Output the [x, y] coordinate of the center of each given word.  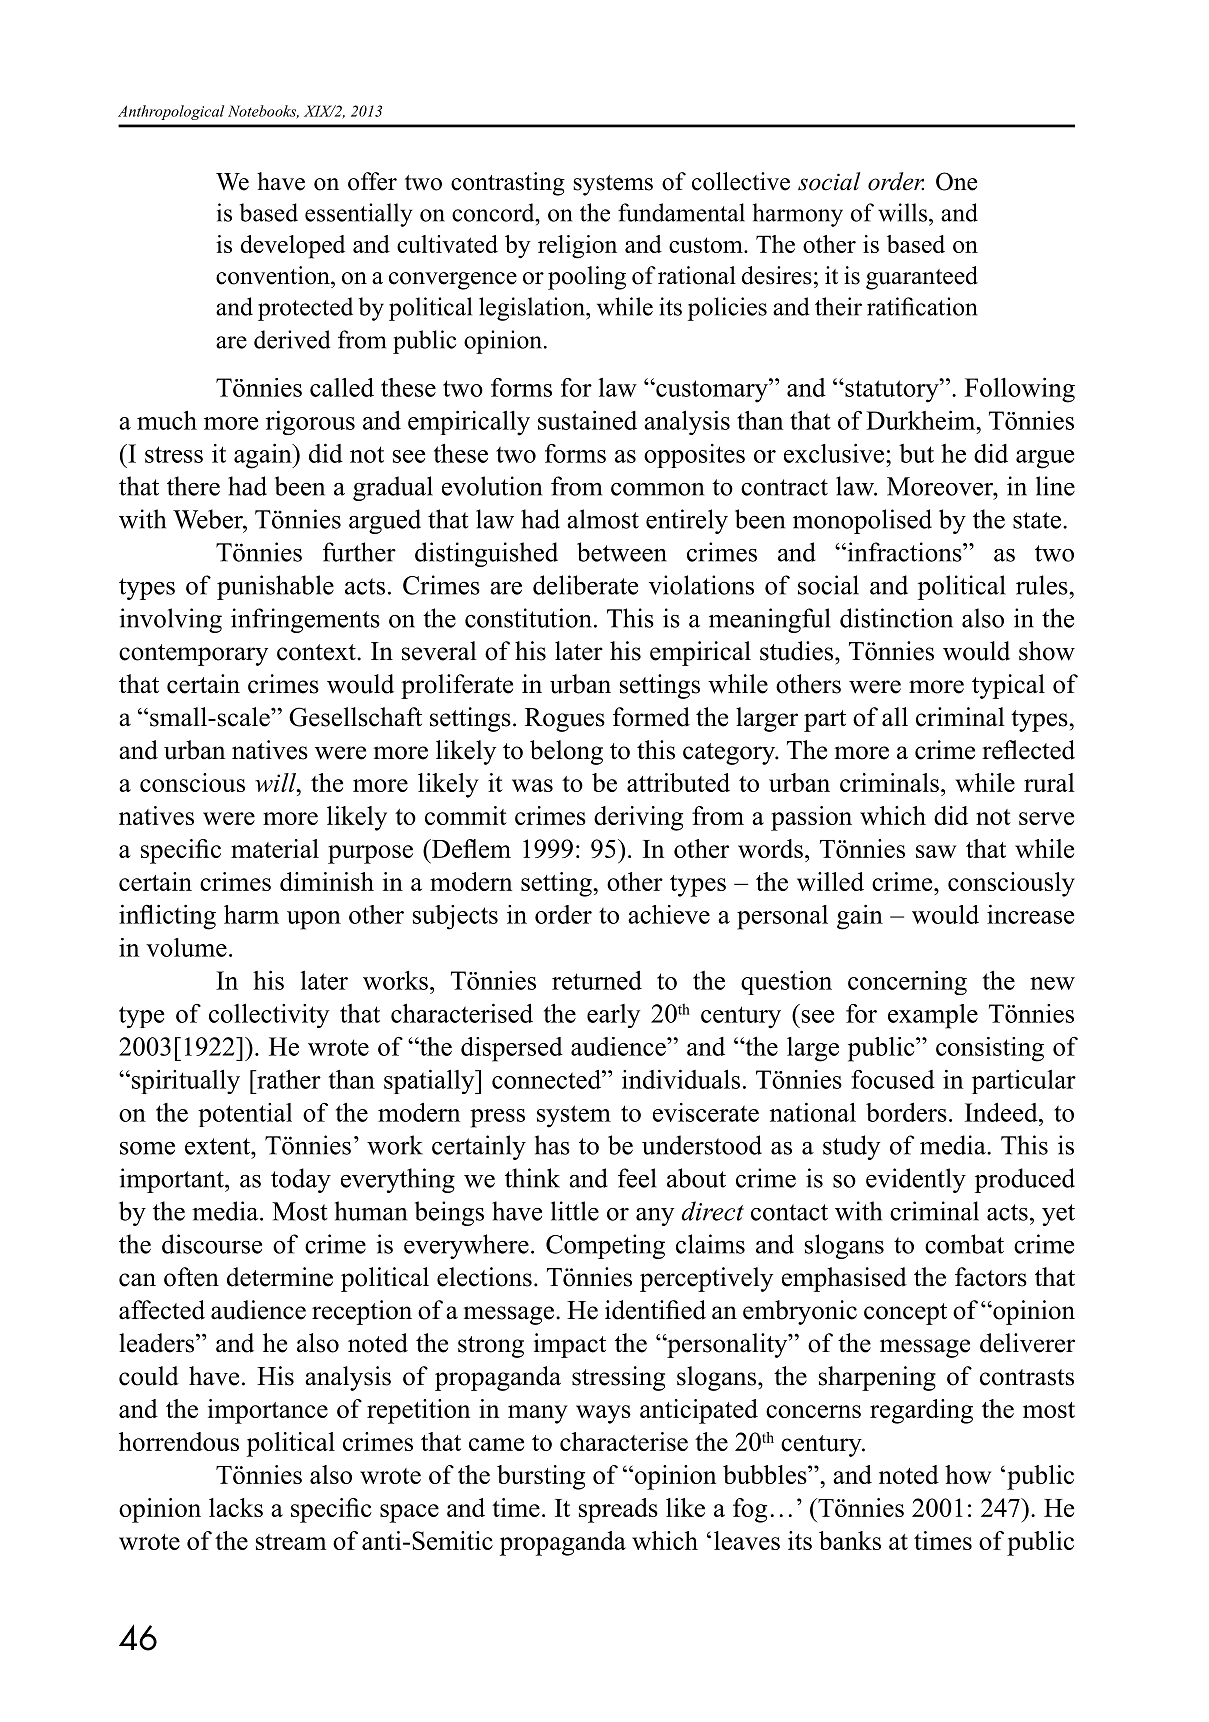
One [956, 181]
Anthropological [171, 112]
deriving [638, 818]
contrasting [508, 184]
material [275, 848]
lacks [236, 1507]
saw [936, 851]
